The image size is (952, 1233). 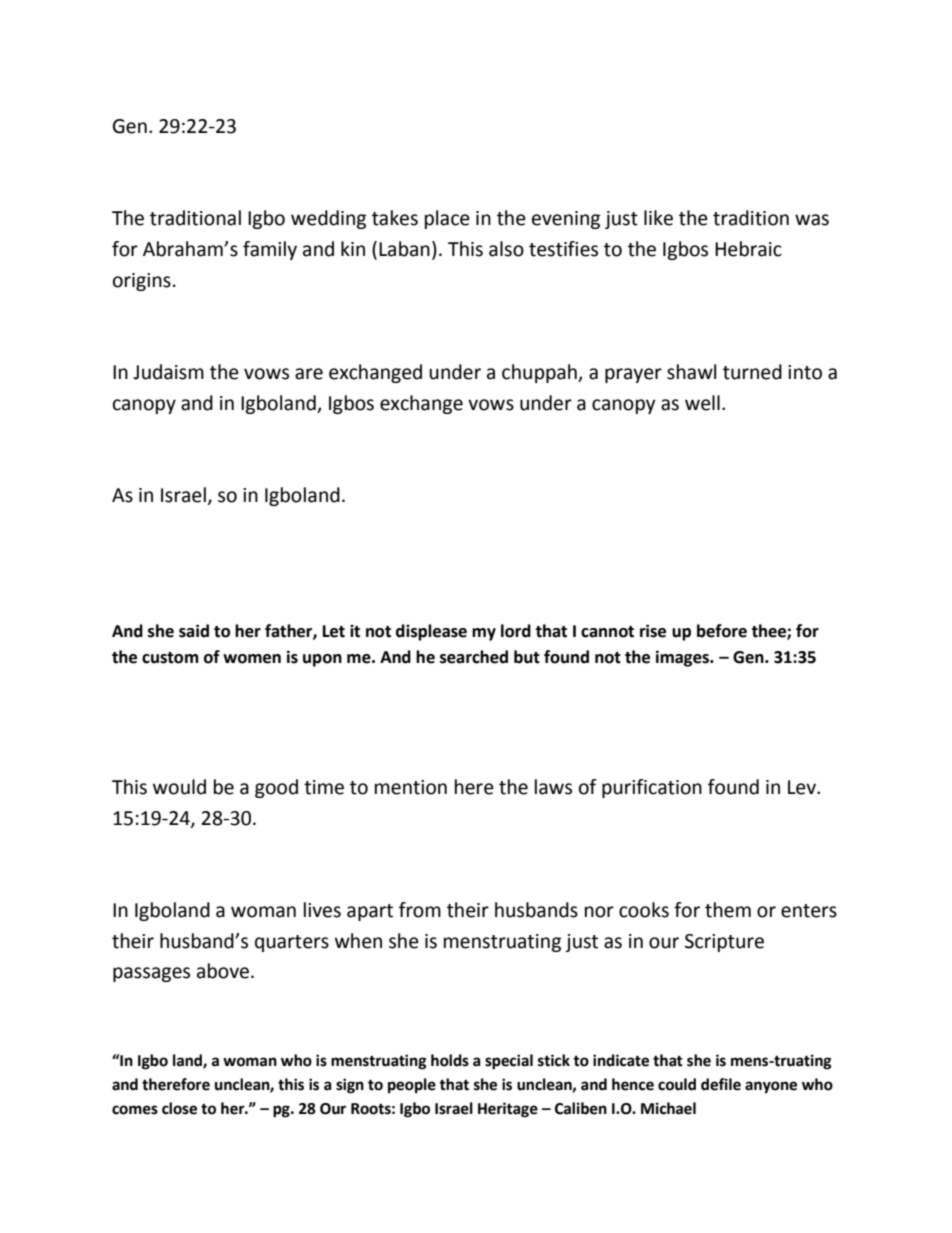 What do you see at coordinates (179, 787) in the screenshot?
I see `would` at bounding box center [179, 787].
